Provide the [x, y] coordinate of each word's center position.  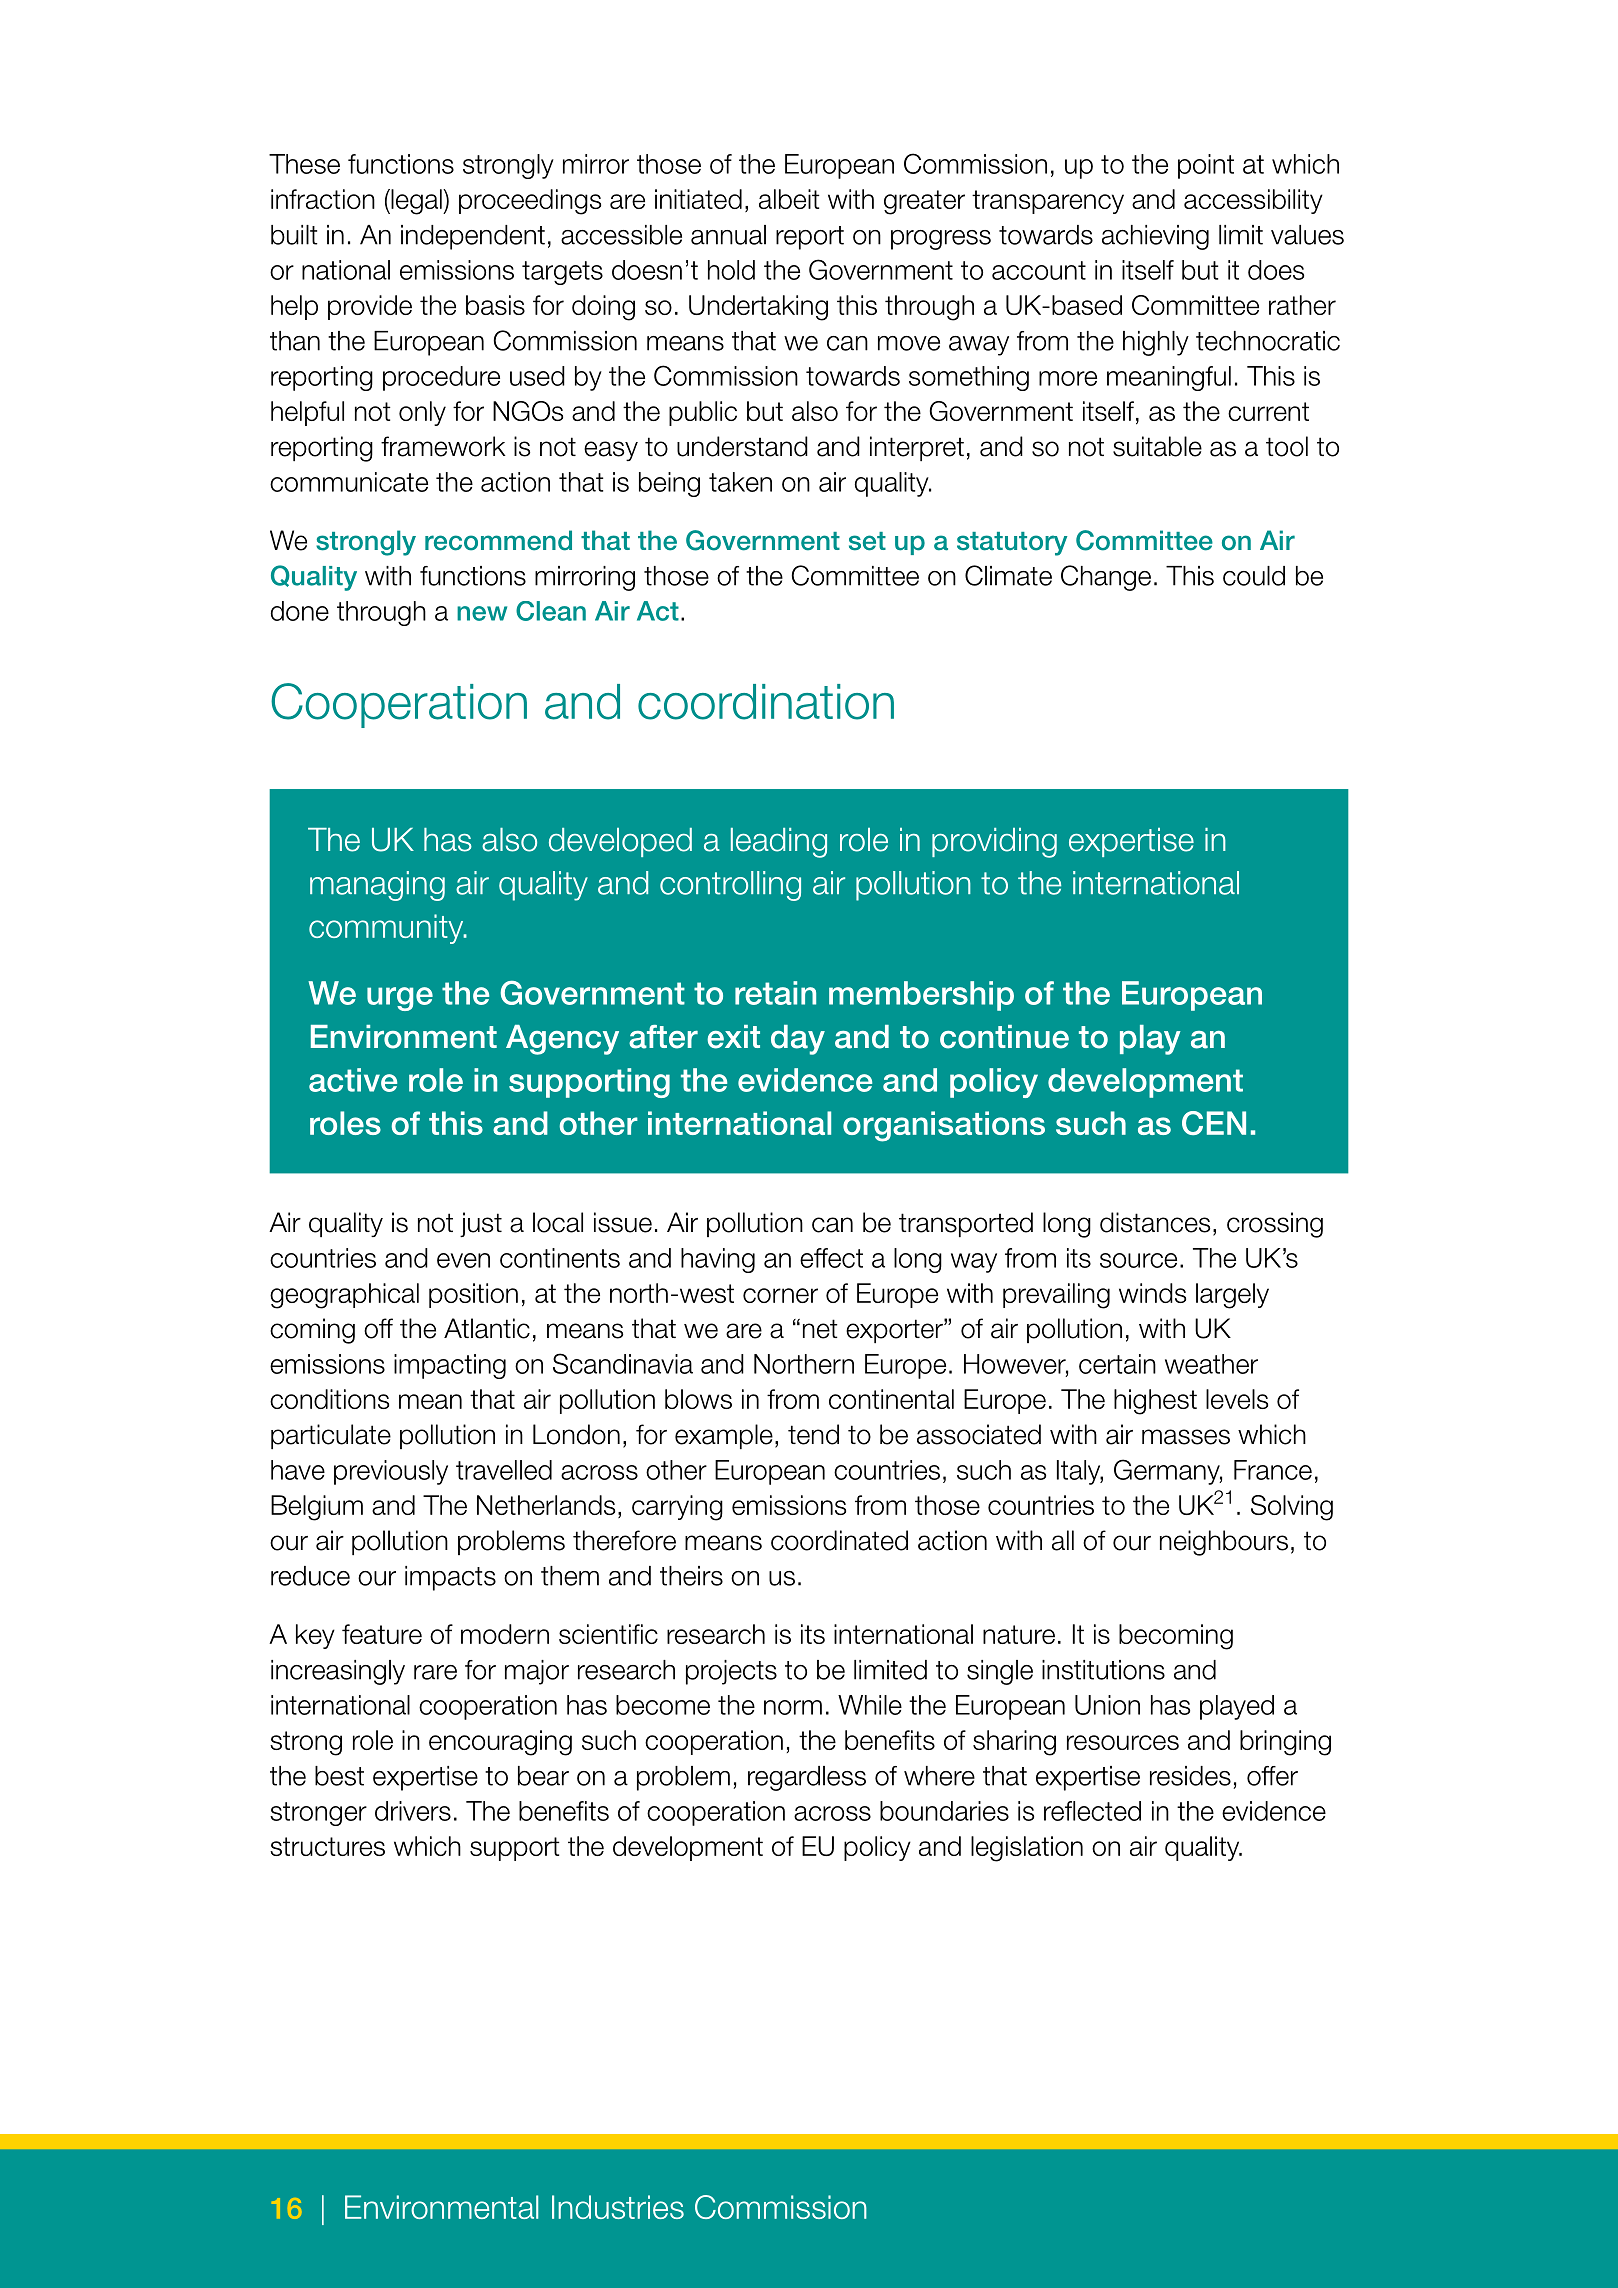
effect [831, 1258]
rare [435, 1672]
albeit [789, 199]
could [1254, 576]
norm [793, 1707]
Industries [618, 2207]
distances [1155, 1222]
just [481, 1224]
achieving [1155, 237]
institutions [1103, 1670]
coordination [766, 702]
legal [416, 202]
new [482, 613]
